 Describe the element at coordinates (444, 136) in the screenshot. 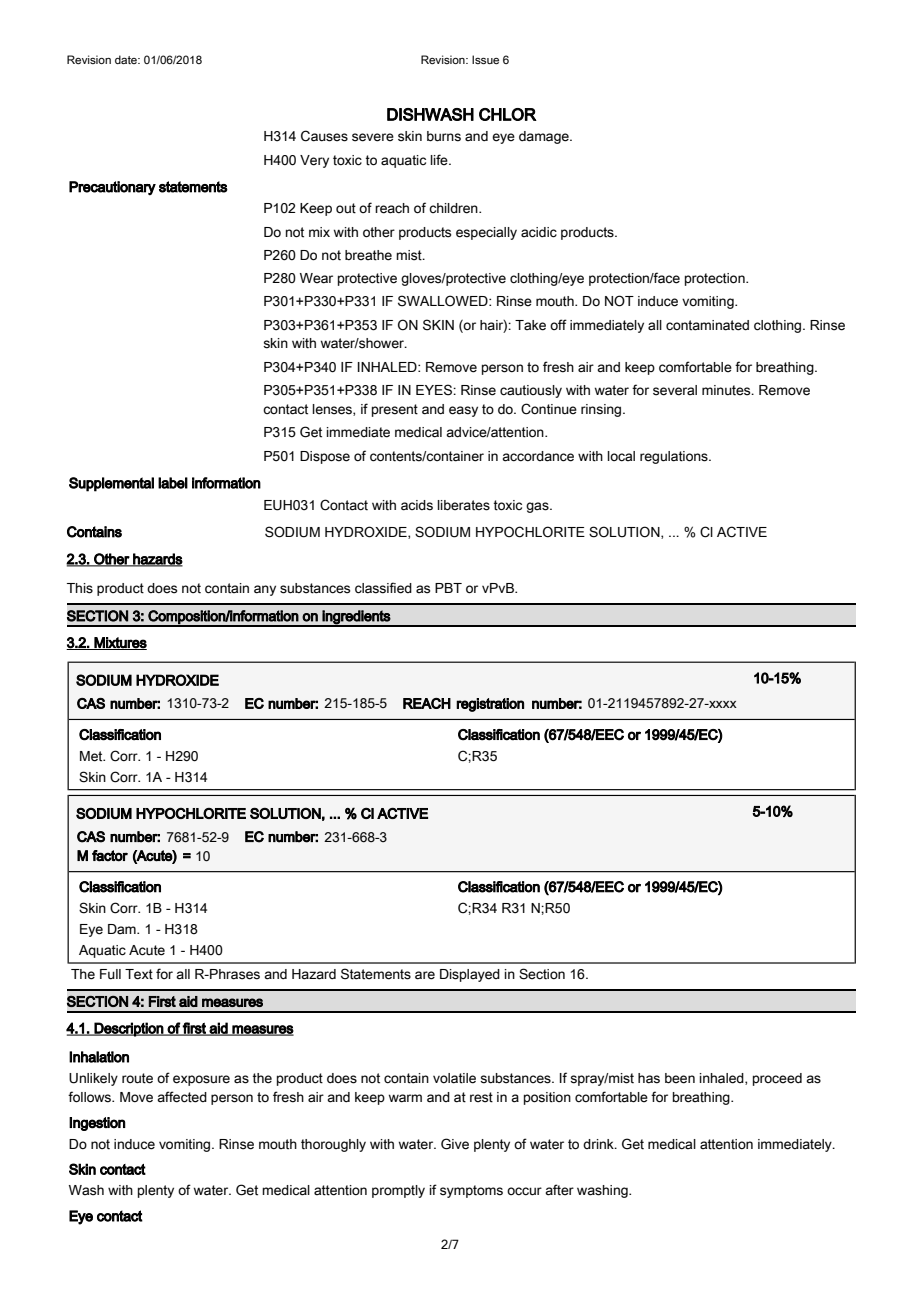

I see `burns` at that location.
